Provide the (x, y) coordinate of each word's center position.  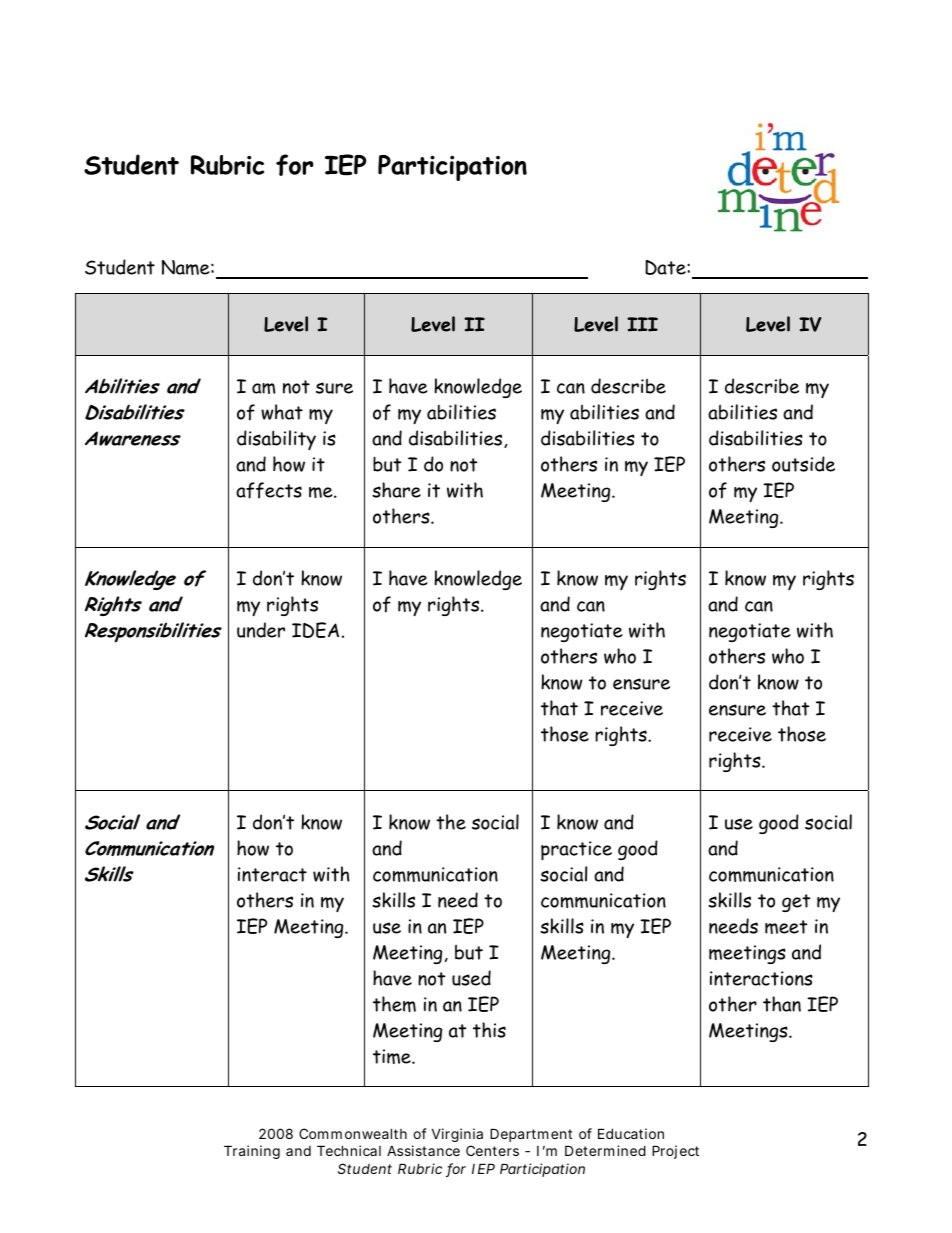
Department (531, 1137)
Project (675, 1152)
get (796, 903)
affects (269, 490)
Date (666, 267)
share (396, 490)
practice (576, 851)
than (782, 1004)
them (394, 1004)
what (282, 412)
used (471, 978)
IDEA (315, 630)
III (642, 324)
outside (803, 464)
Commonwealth (353, 1133)
